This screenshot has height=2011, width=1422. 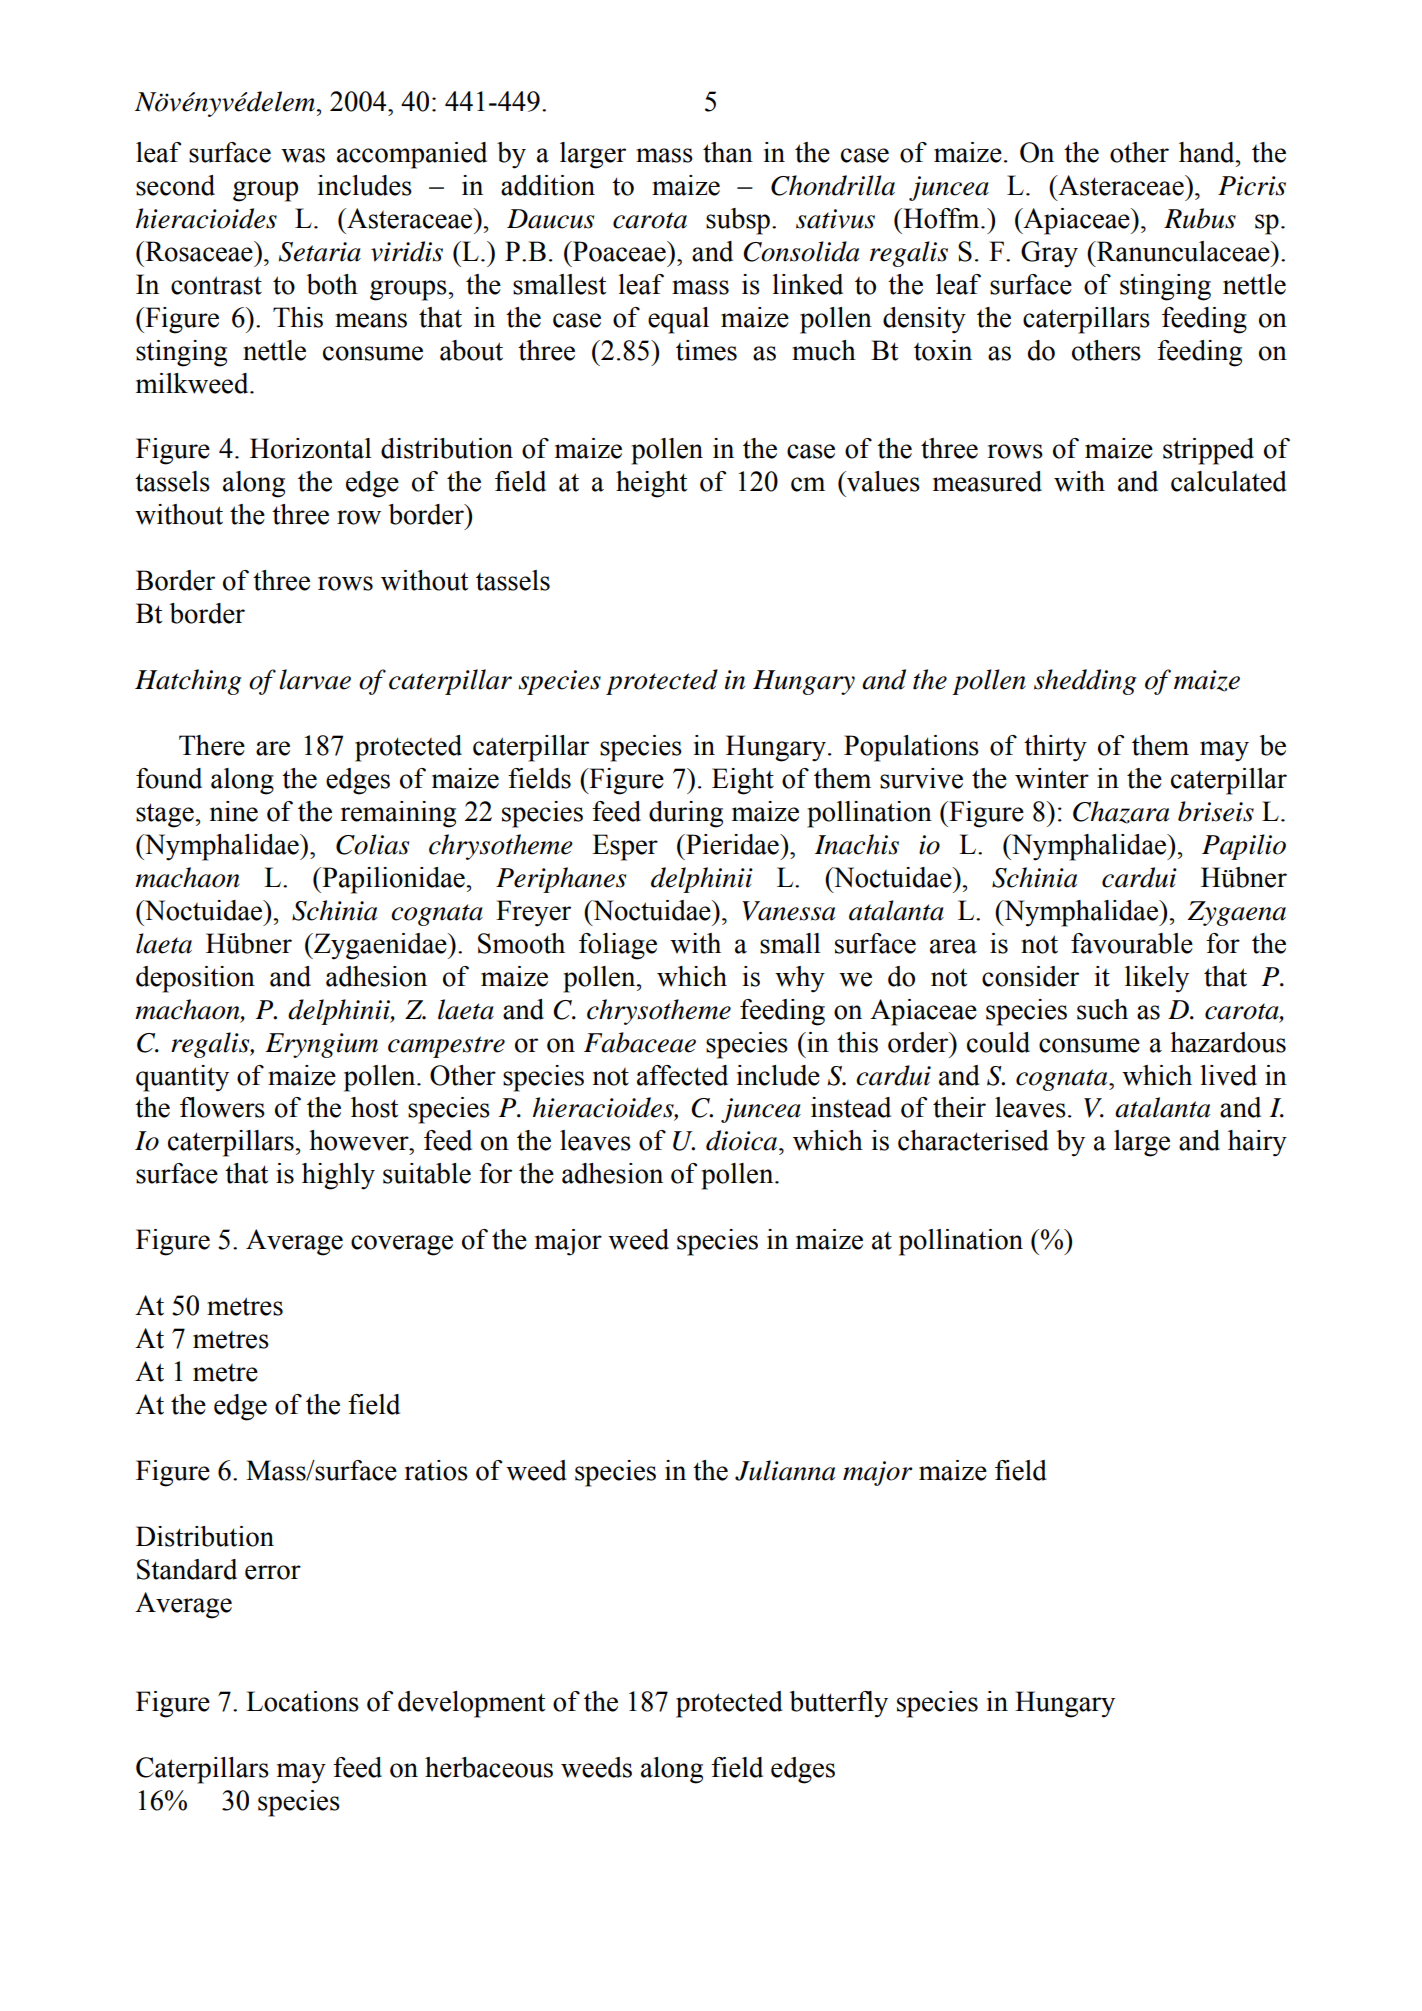 I want to click on deposition, so click(x=195, y=979).
